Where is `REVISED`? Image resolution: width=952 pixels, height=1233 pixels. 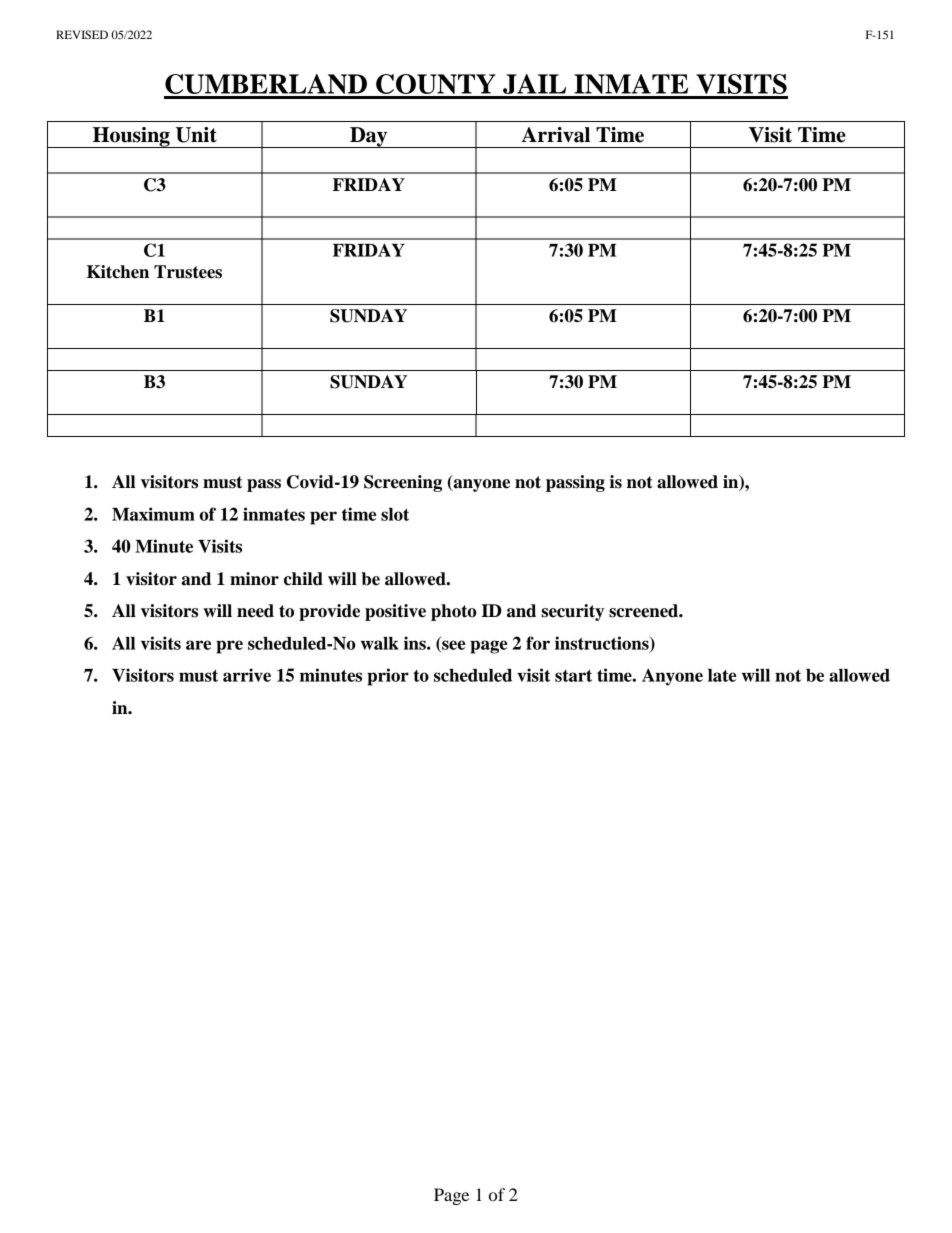
REVISED is located at coordinates (82, 34).
